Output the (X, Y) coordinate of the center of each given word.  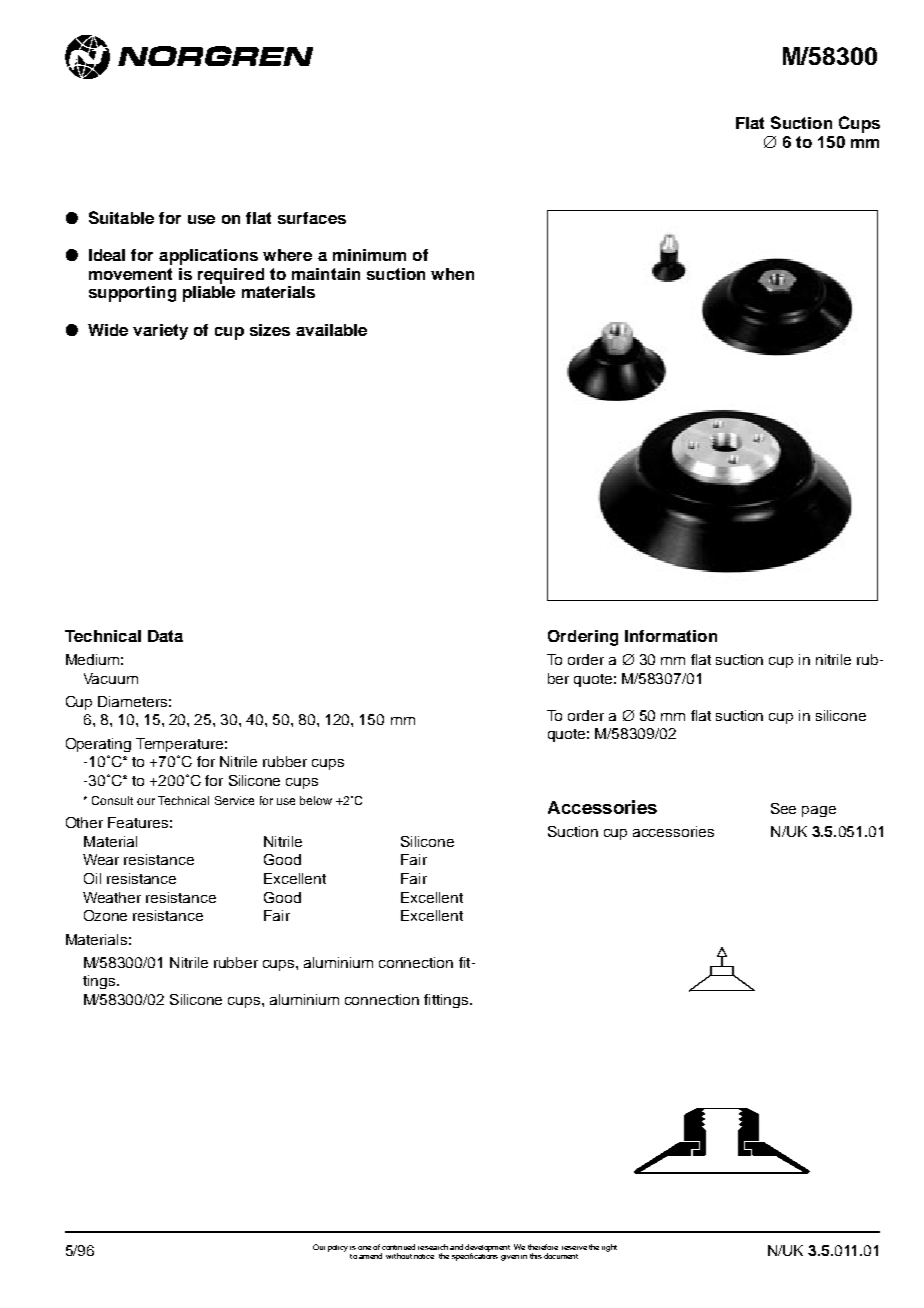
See (783, 808)
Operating (98, 745)
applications (208, 257)
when (452, 274)
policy (338, 1248)
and (456, 1247)
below (316, 800)
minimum (369, 255)
